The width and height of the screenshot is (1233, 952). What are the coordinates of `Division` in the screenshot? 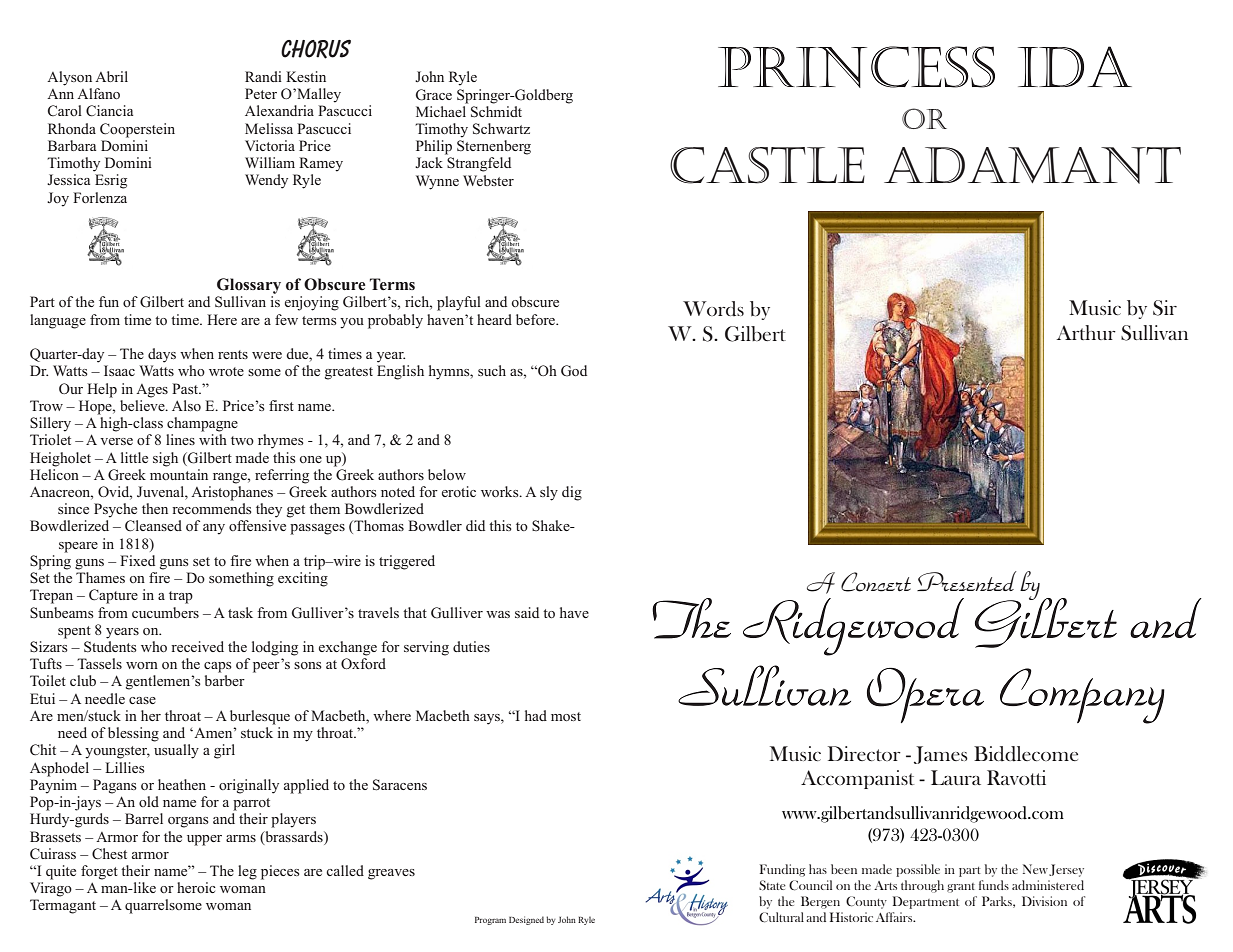 It's located at (1044, 901).
